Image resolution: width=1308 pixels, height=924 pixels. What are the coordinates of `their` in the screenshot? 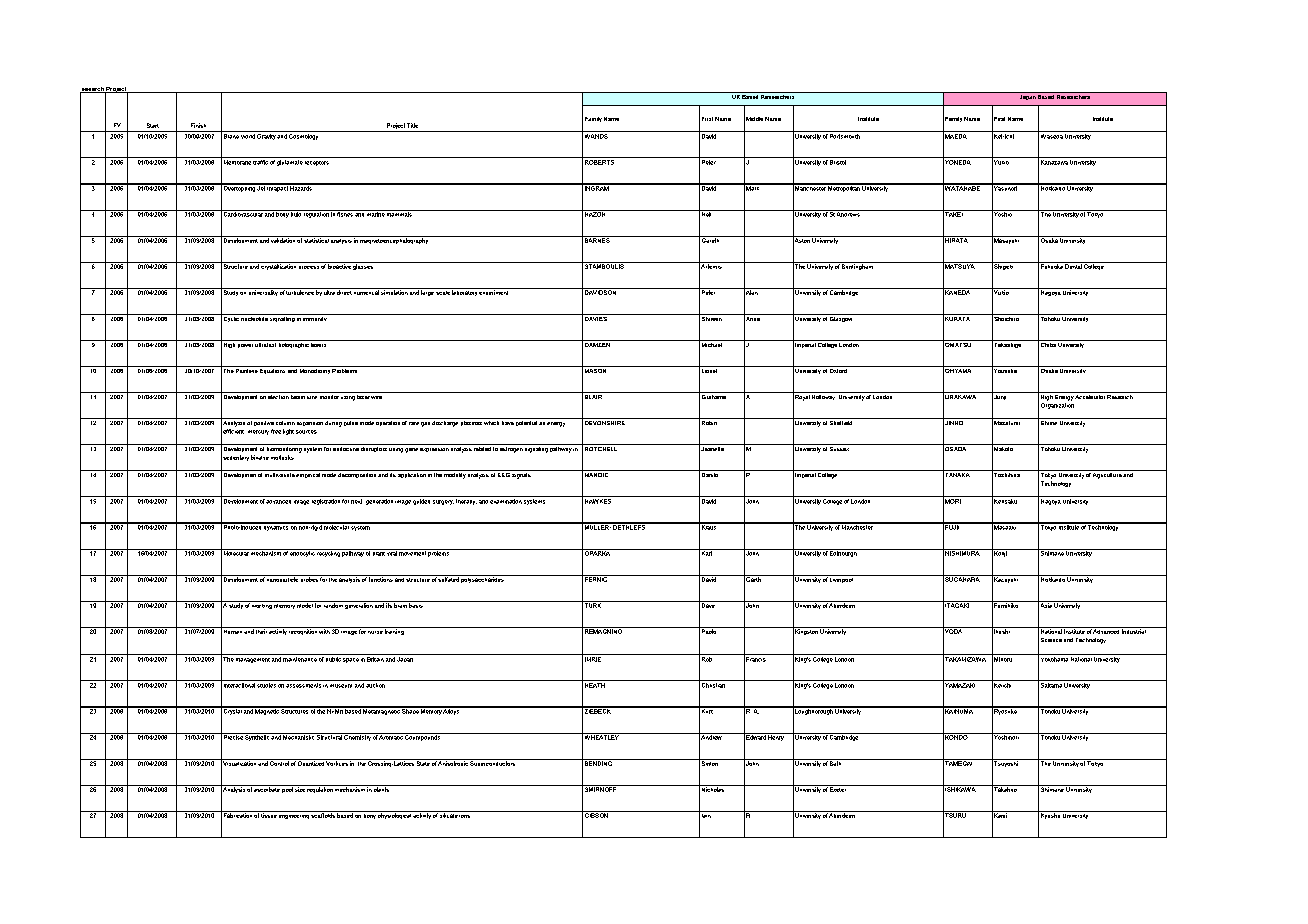 It's located at (261, 630).
